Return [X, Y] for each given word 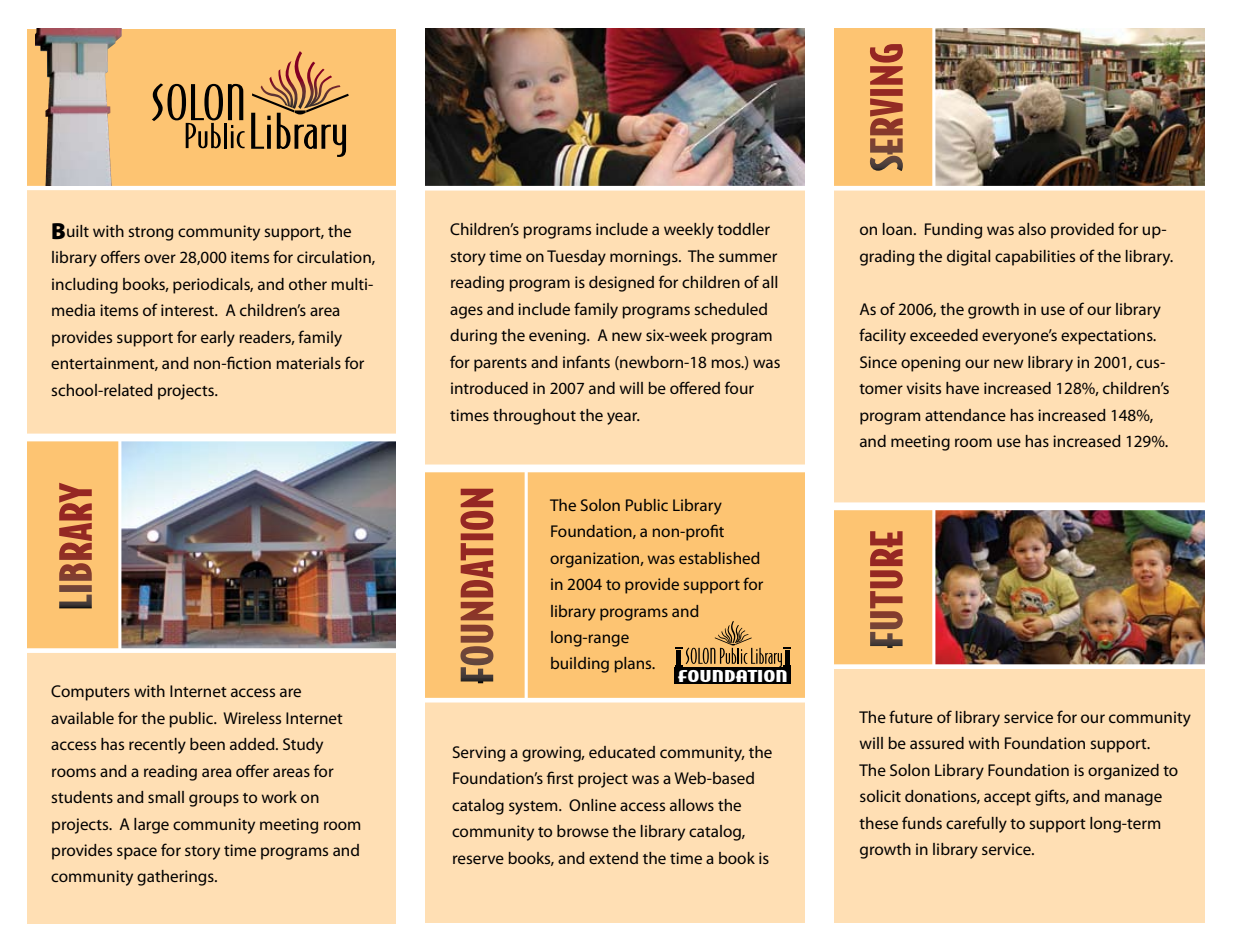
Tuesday [576, 258]
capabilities [1035, 258]
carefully [976, 824]
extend [613, 858]
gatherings [176, 878]
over [160, 258]
